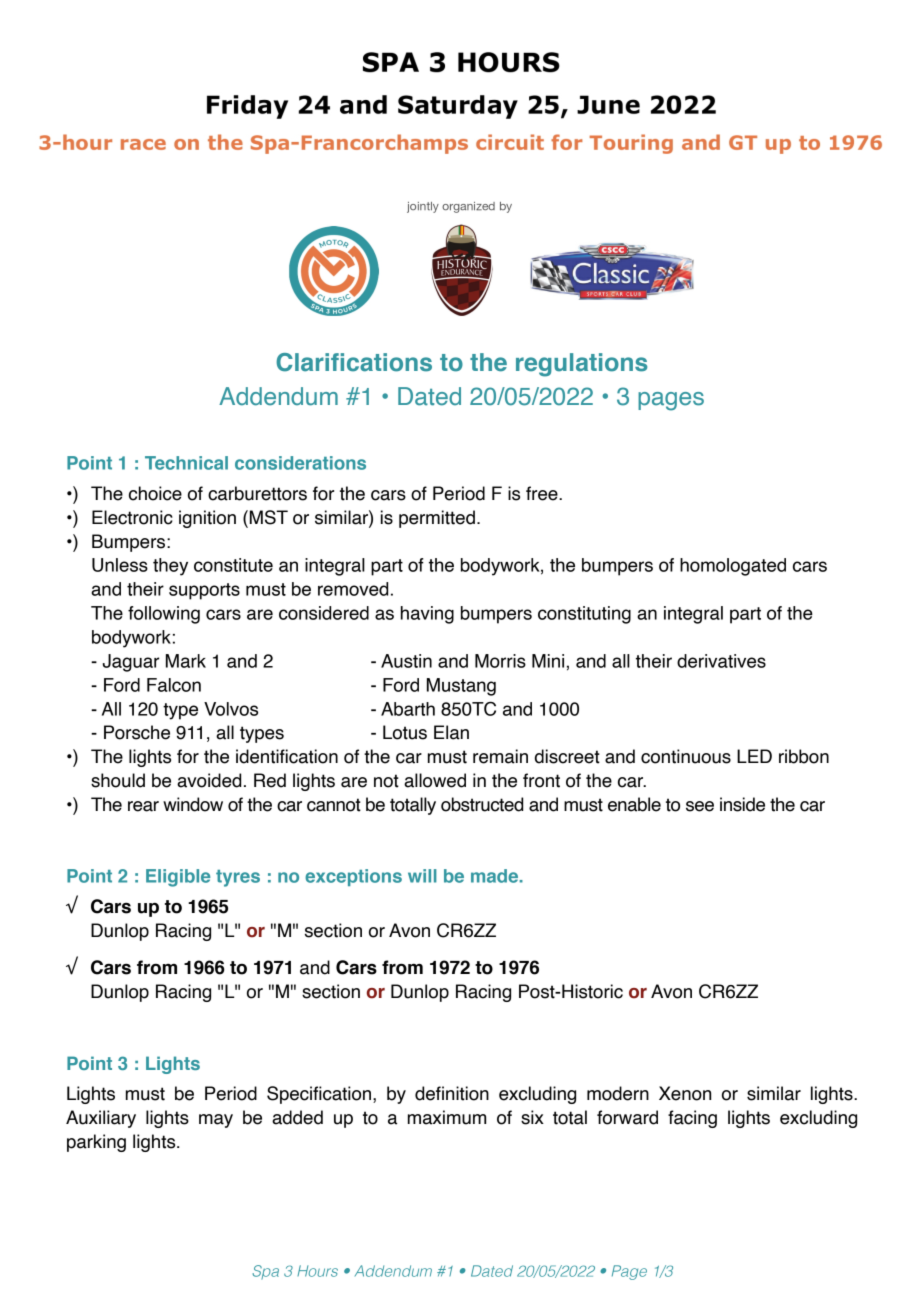  I want to click on definition, so click(452, 1093).
